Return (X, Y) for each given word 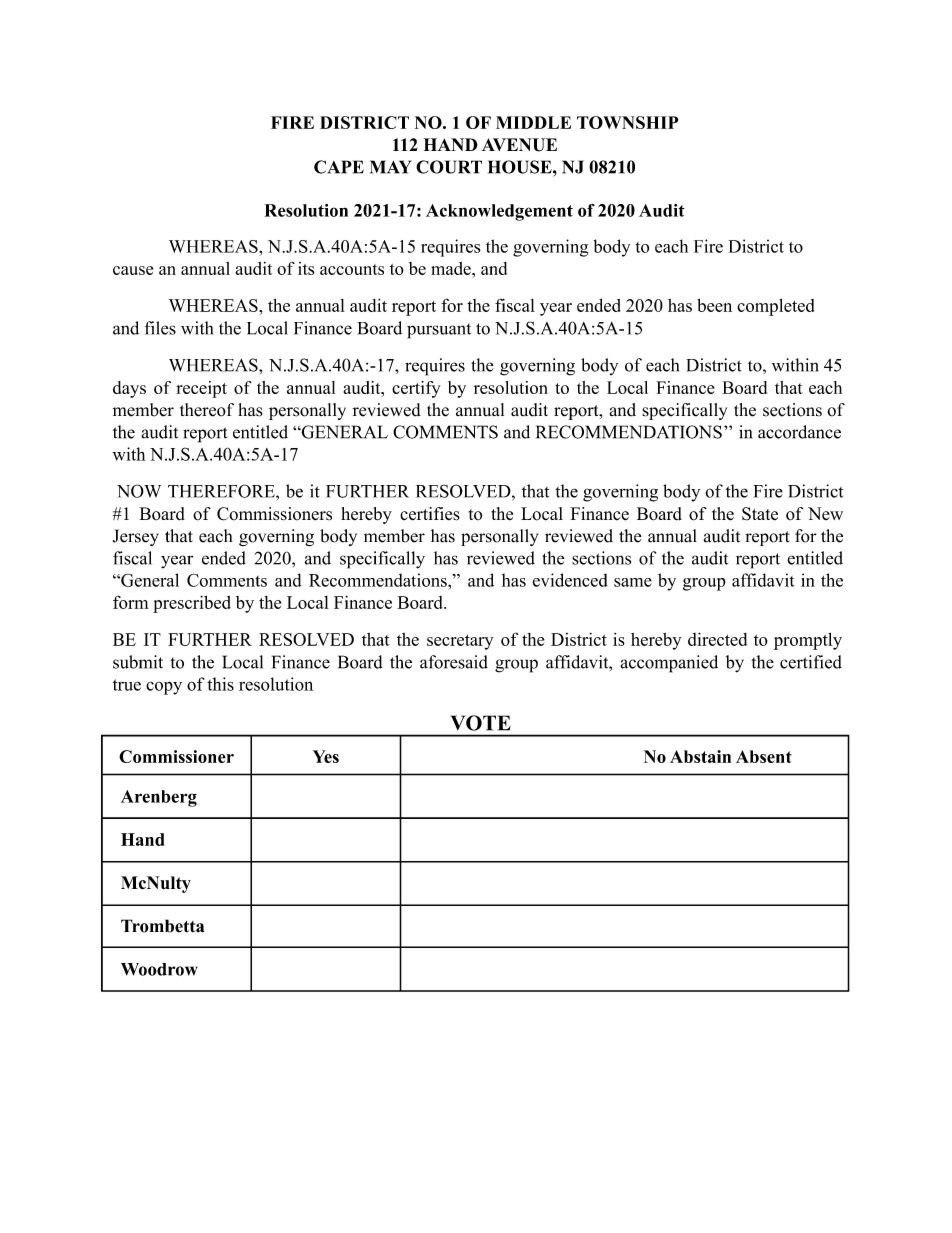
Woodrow (159, 969)
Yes (326, 756)
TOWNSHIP (627, 122)
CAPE (339, 167)
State (760, 514)
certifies (430, 514)
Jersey (136, 537)
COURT (449, 167)
